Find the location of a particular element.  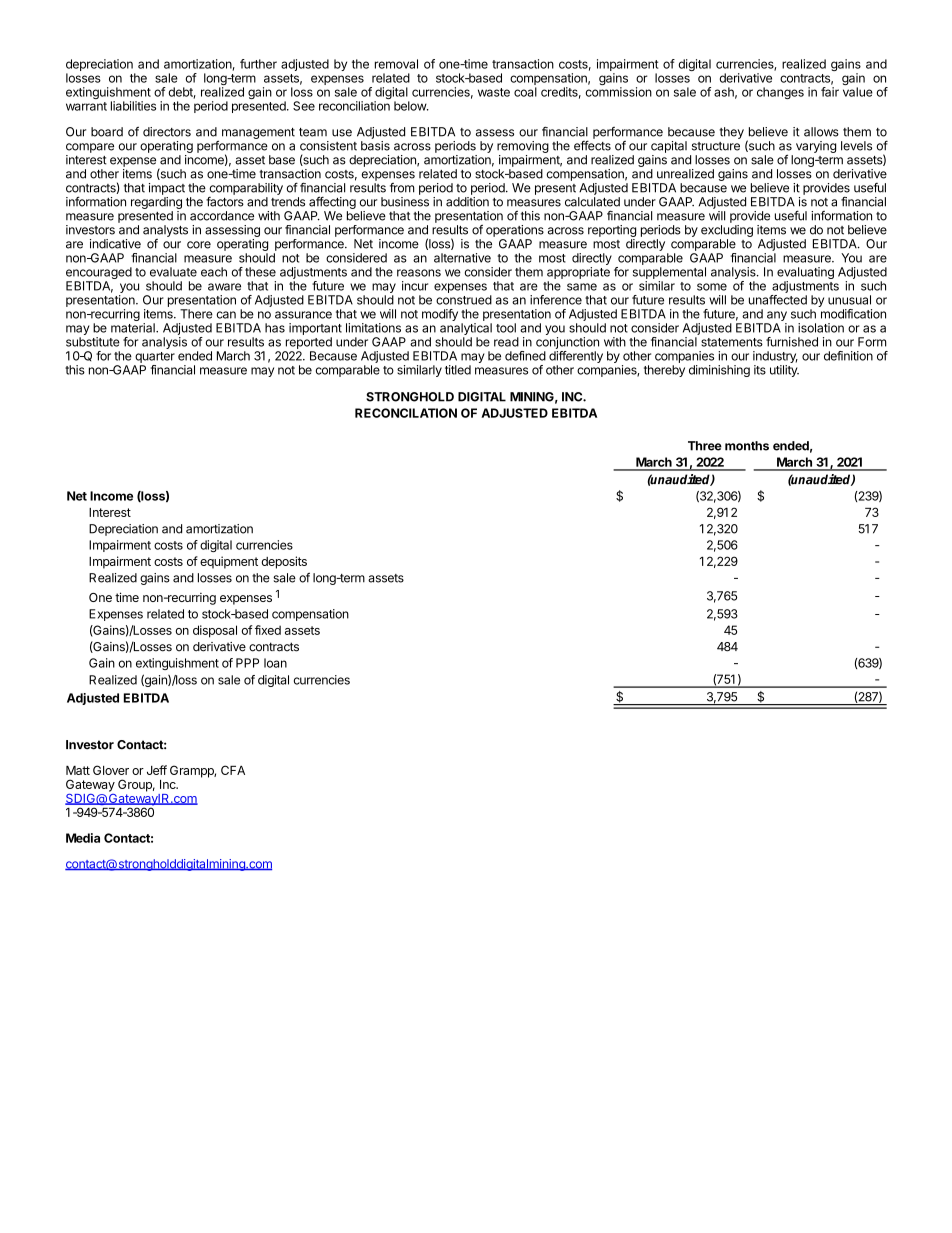

months is located at coordinates (747, 446).
